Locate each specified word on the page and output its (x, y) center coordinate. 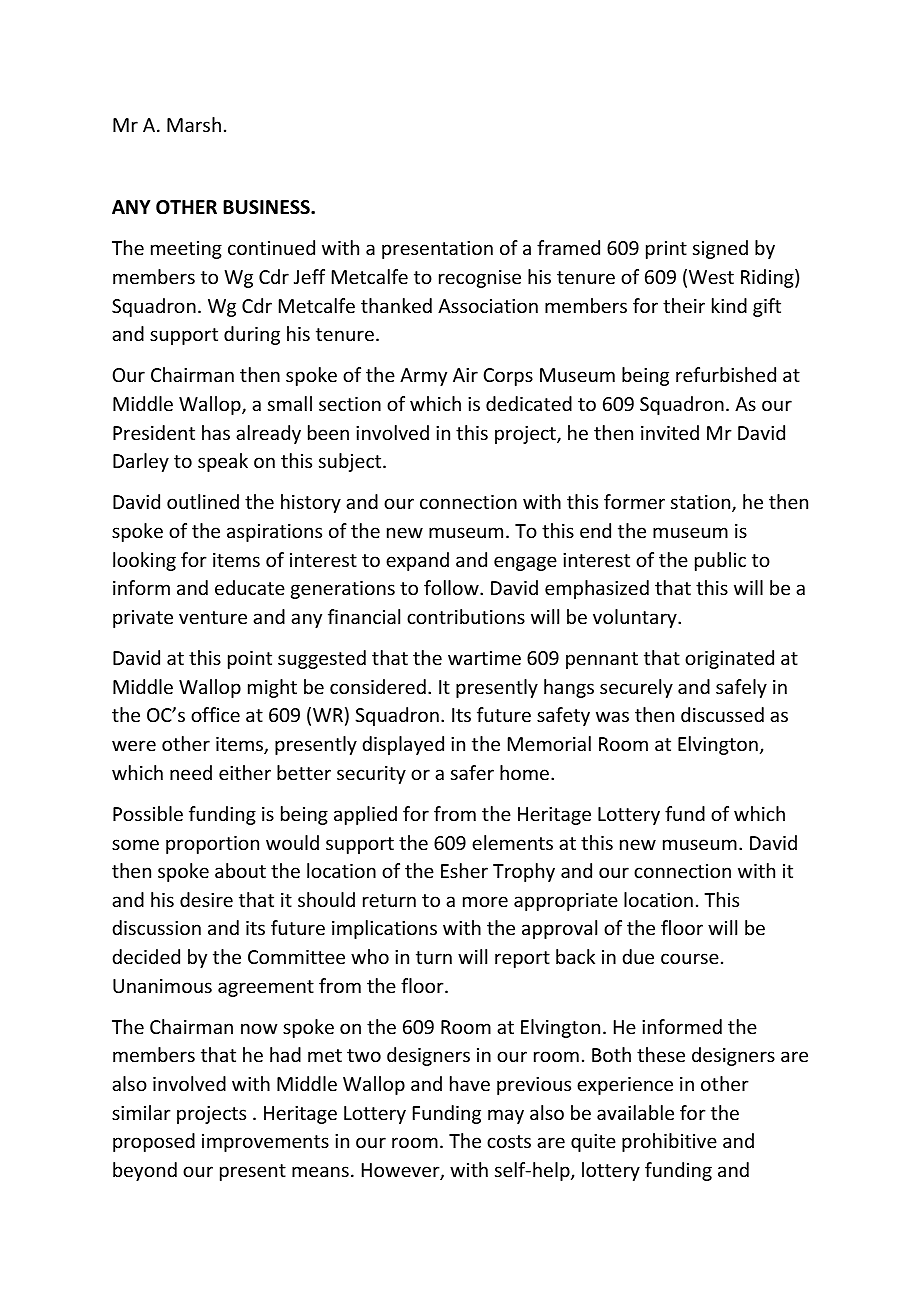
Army (423, 377)
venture (213, 617)
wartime (484, 658)
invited (670, 432)
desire (206, 899)
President (154, 432)
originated (729, 659)
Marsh (194, 124)
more (485, 901)
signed (720, 249)
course (690, 958)
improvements (265, 1143)
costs (509, 1141)
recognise (480, 279)
